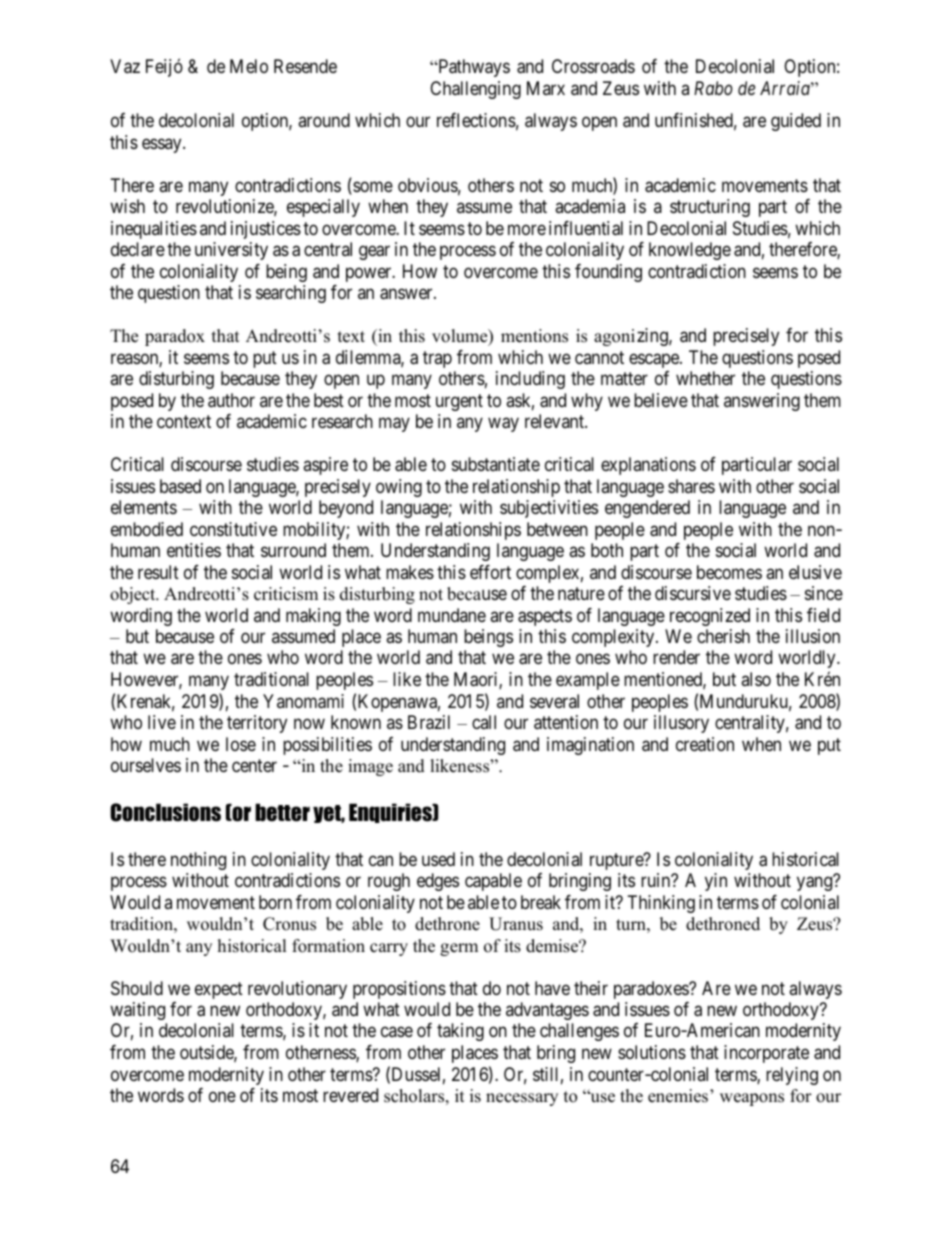 This screenshot has width=952, height=1233. What do you see at coordinates (459, 402) in the screenshot?
I see `urgent` at bounding box center [459, 402].
